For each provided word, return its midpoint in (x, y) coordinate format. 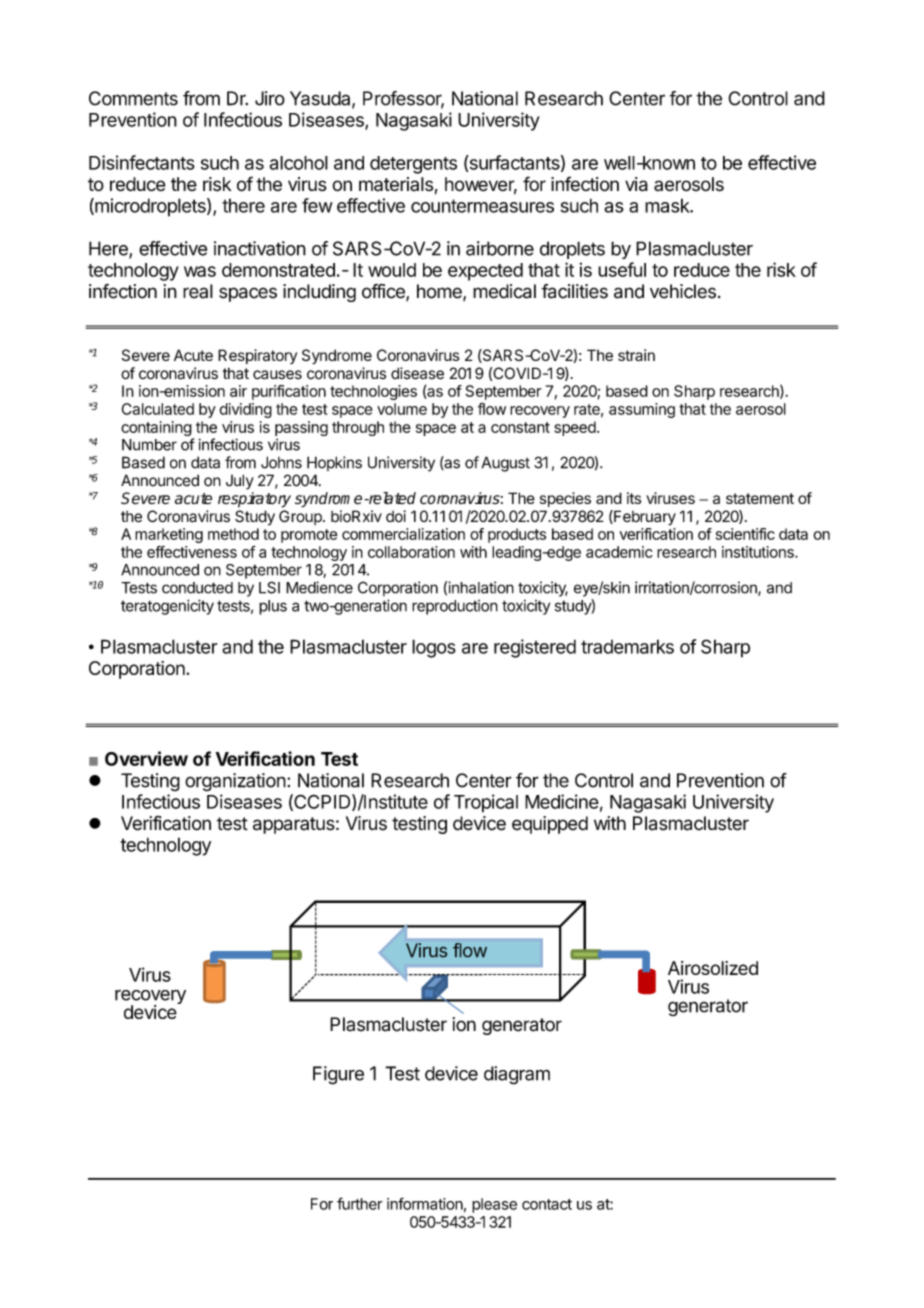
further (360, 1203)
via (636, 184)
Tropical (486, 803)
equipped (550, 825)
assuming (642, 410)
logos (434, 648)
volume (402, 409)
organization (235, 782)
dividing (245, 410)
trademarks (627, 646)
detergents (413, 165)
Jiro (270, 98)
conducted (197, 588)
